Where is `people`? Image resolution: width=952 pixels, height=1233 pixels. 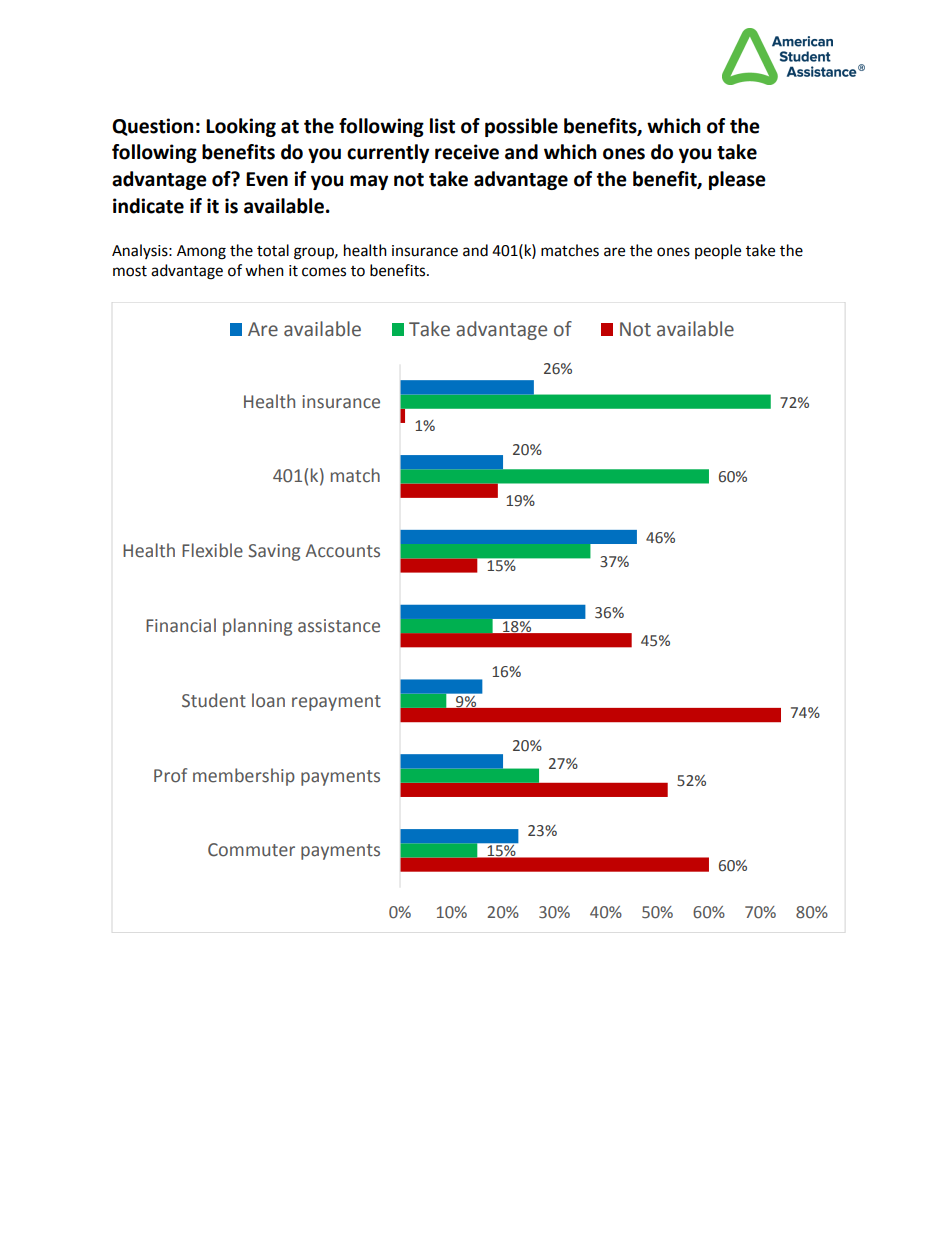 people is located at coordinates (718, 252).
